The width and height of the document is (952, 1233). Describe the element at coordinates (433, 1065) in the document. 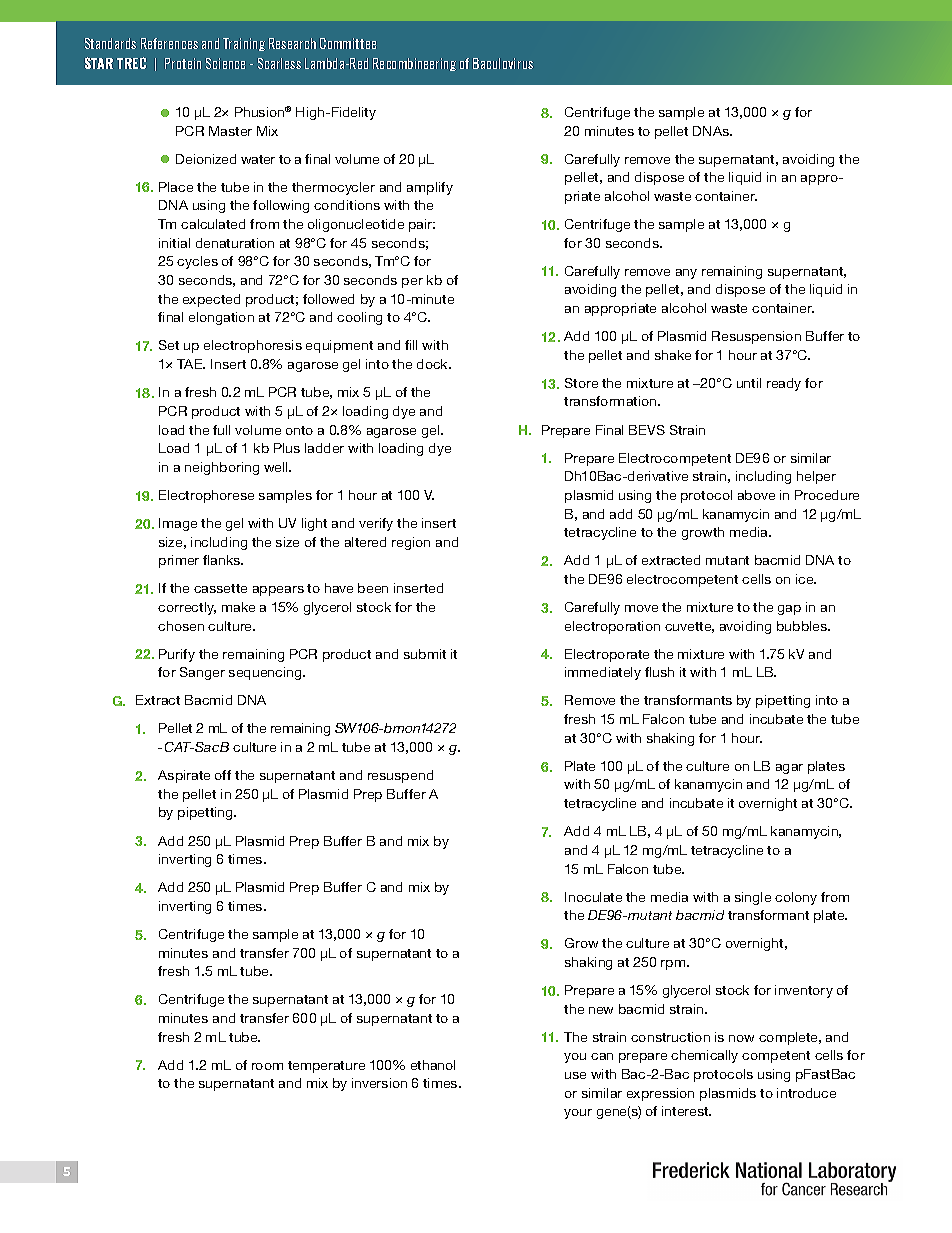

I see `ethanol` at that location.
